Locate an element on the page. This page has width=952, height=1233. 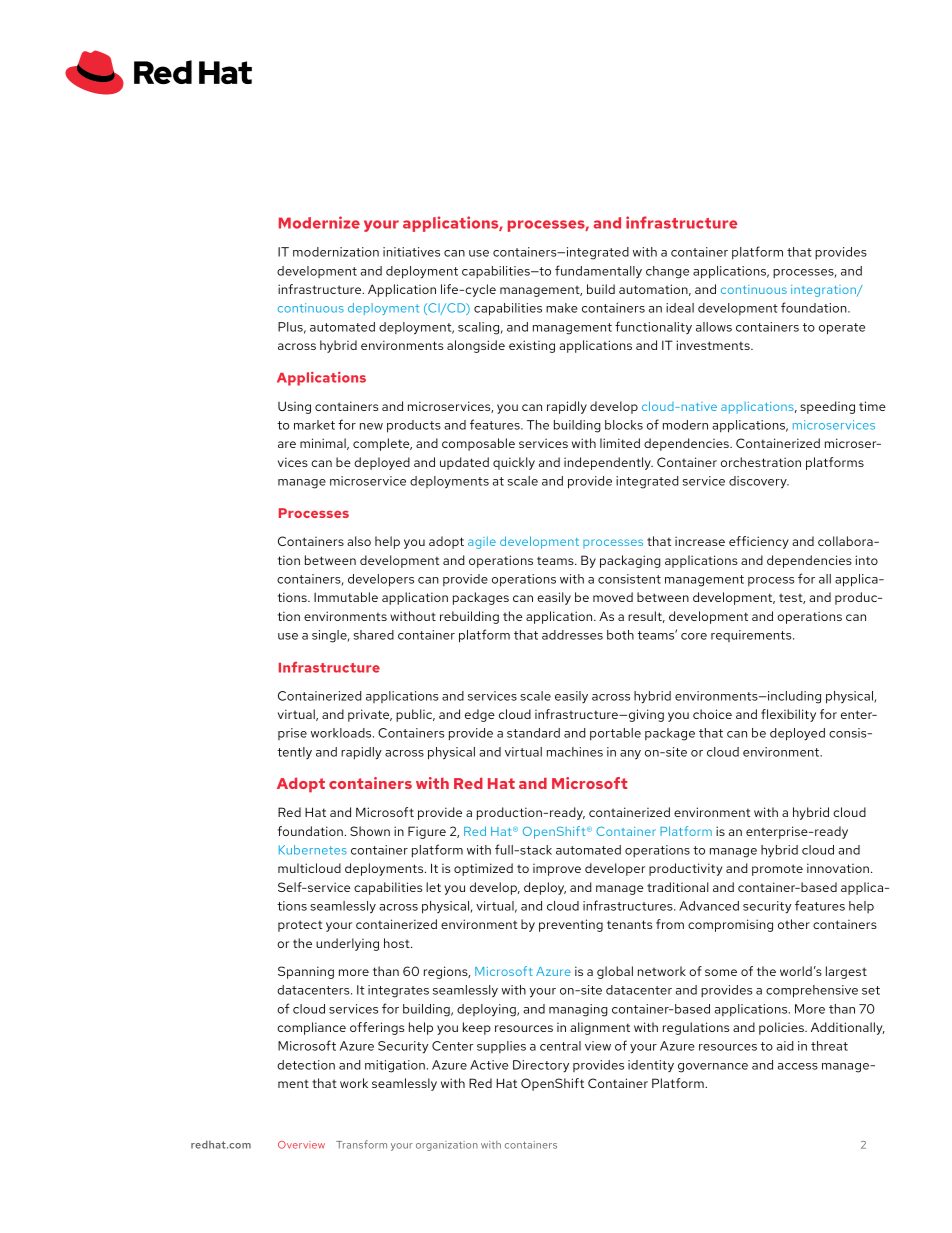
Directory is located at coordinates (541, 1066).
